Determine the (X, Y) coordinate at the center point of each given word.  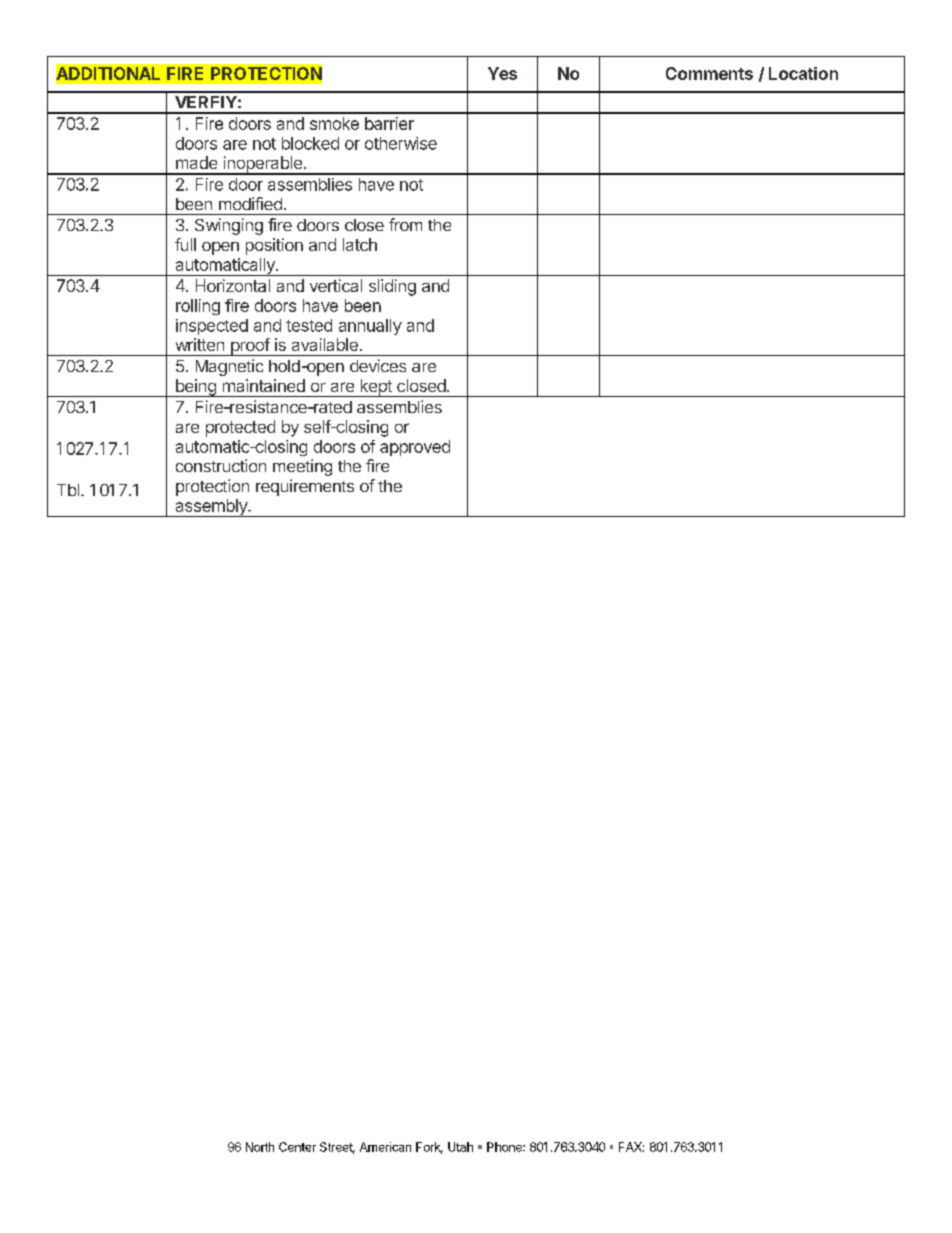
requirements (305, 487)
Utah (460, 1147)
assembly (211, 508)
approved (415, 448)
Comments (709, 73)
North (260, 1147)
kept (376, 388)
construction (221, 465)
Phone (505, 1147)
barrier (389, 123)
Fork (429, 1148)
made (196, 162)
